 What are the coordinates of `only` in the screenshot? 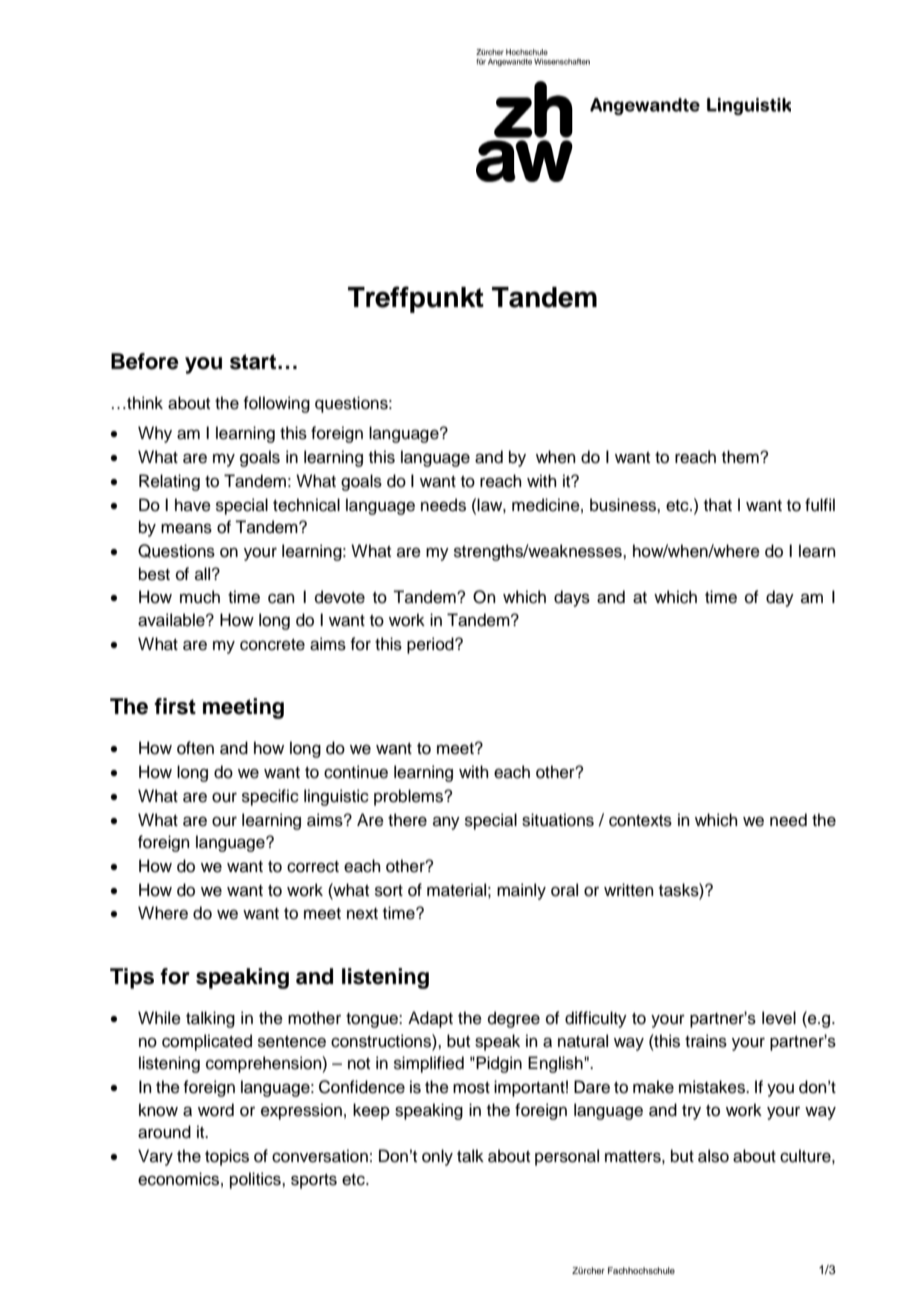 It's located at (437, 1157).
